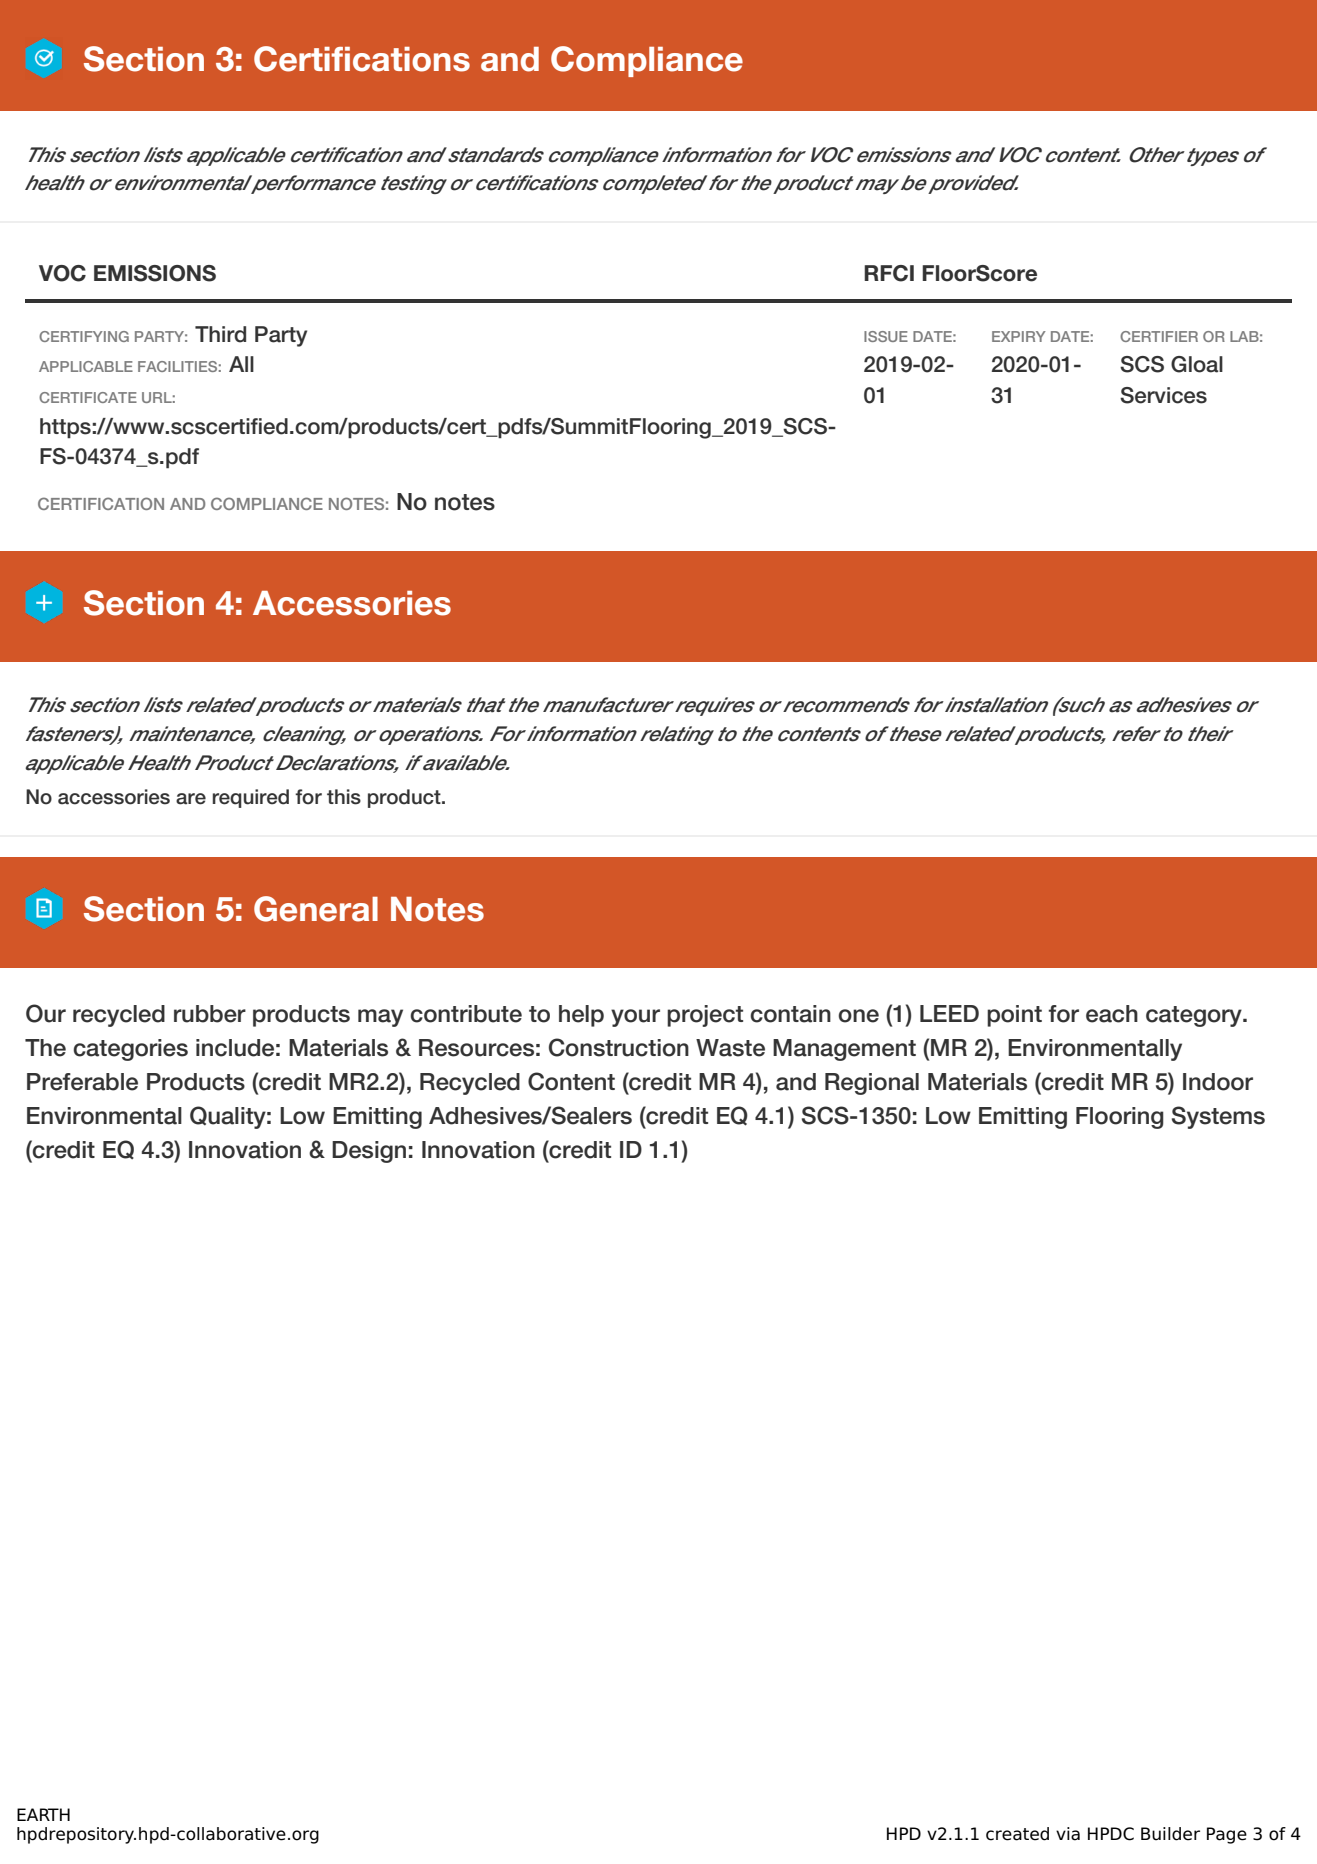 This image has width=1317, height=1864. What do you see at coordinates (1017, 1834) in the image?
I see `created` at bounding box center [1017, 1834].
